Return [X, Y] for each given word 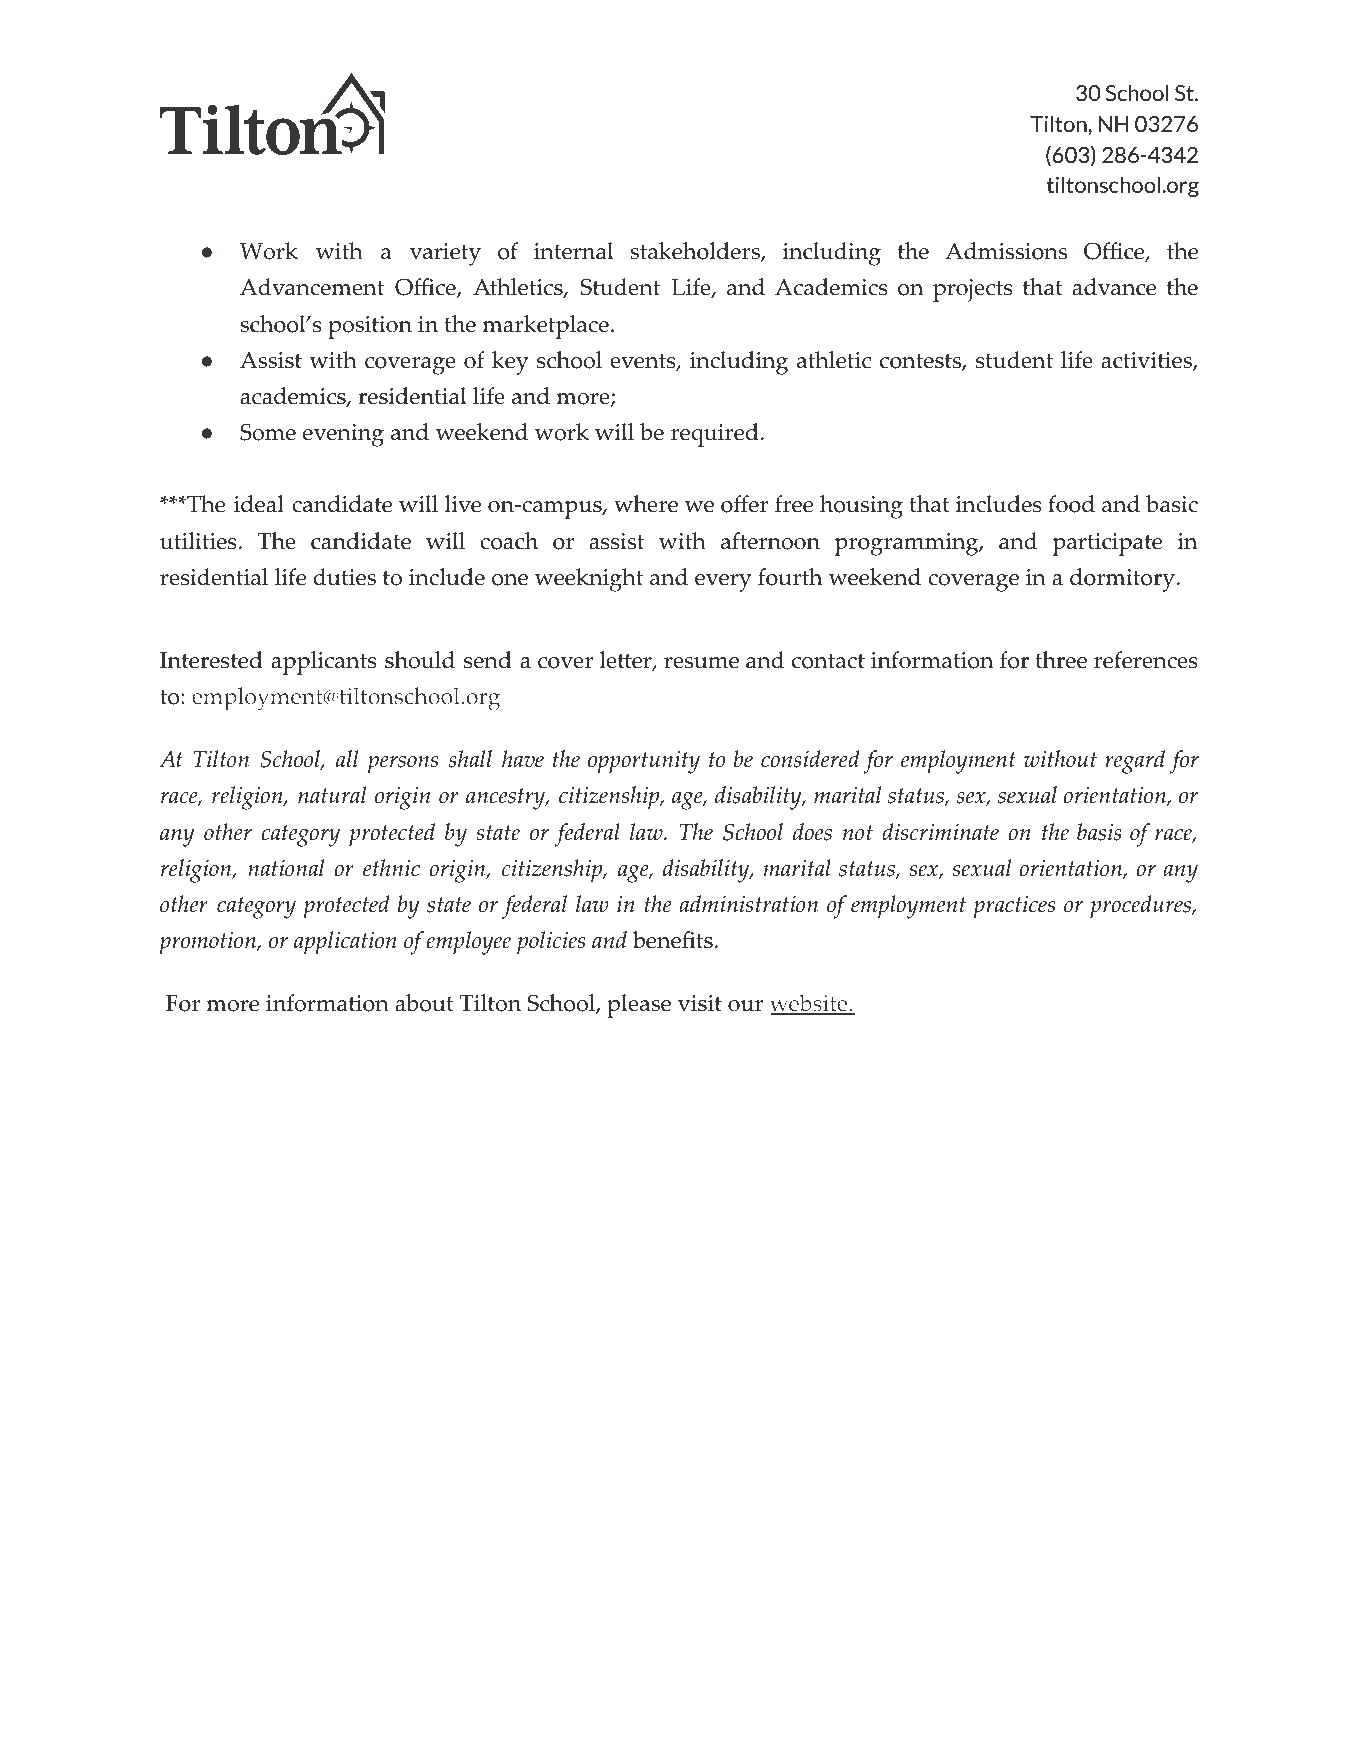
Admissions [1006, 251]
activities [1147, 361]
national [286, 868]
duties [344, 577]
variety [445, 254]
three [1061, 660]
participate [1107, 544]
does [812, 832]
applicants [324, 663]
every [723, 583]
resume [701, 663]
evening [343, 435]
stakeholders [696, 252]
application [345, 943]
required [715, 435]
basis [1099, 832]
